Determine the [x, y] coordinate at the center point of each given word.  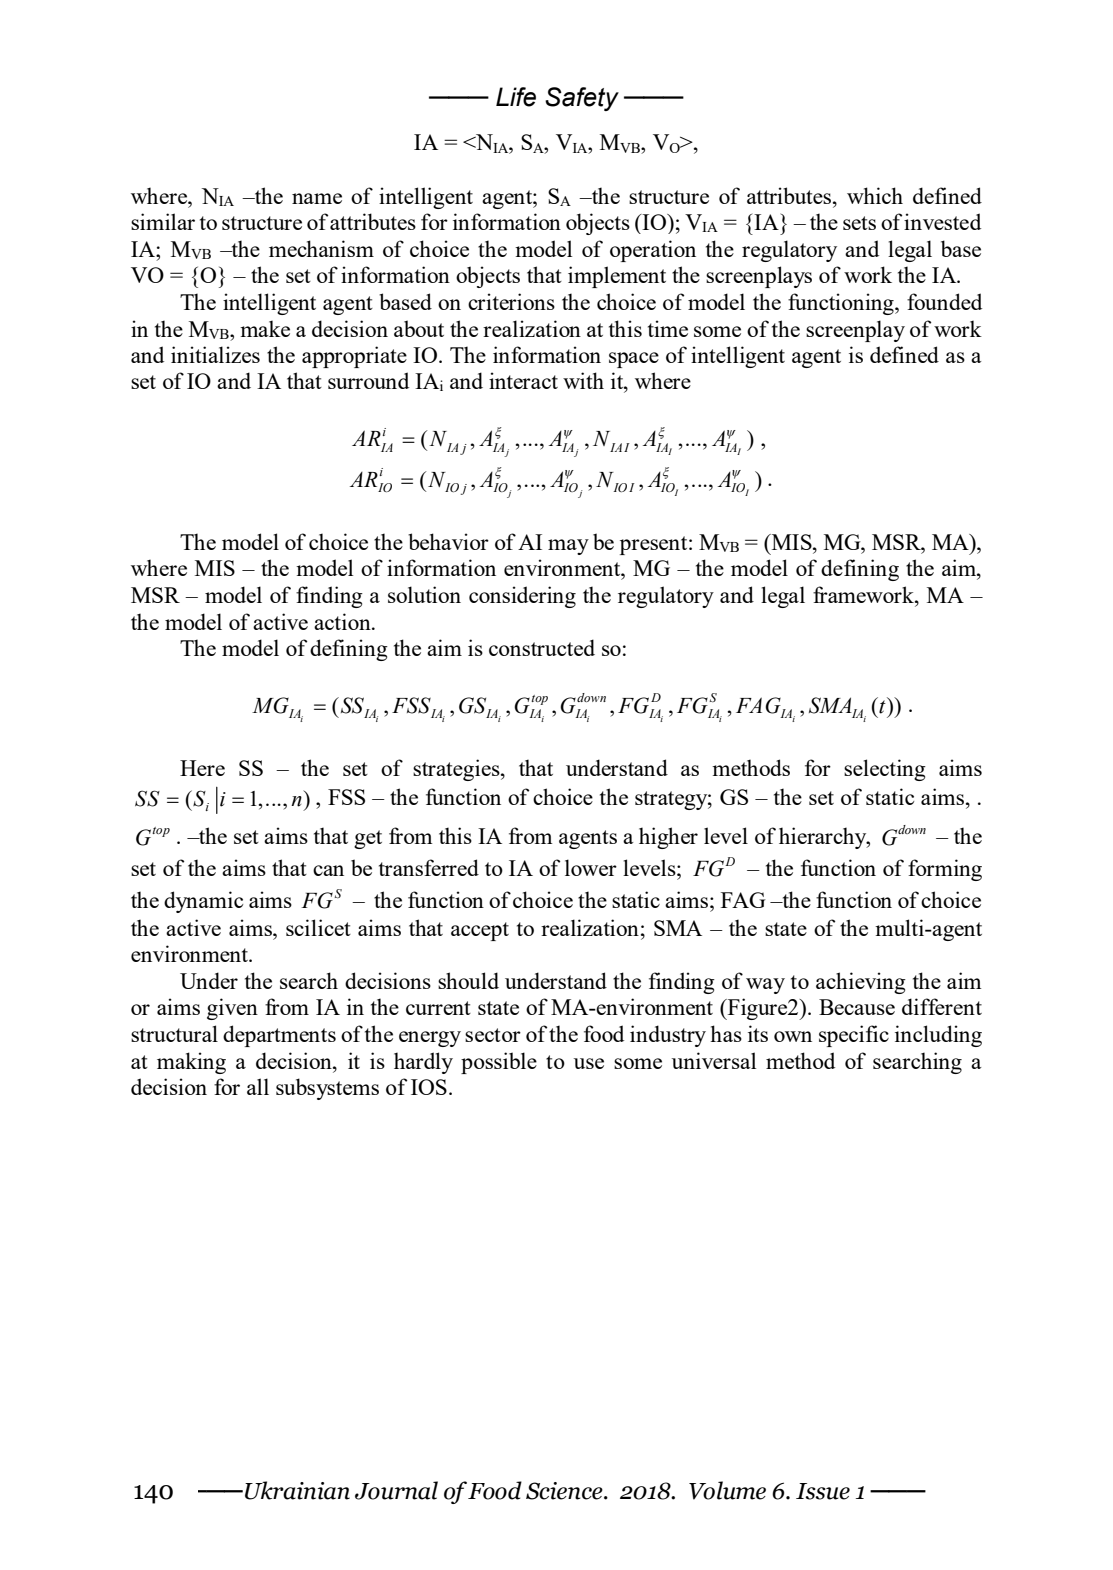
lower [591, 867]
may [568, 547]
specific [854, 1036]
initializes [215, 354]
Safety [582, 99]
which [875, 195]
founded [944, 301]
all [258, 1086]
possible [499, 1063]
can [328, 870]
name [317, 198]
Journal [396, 1490]
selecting [885, 770]
